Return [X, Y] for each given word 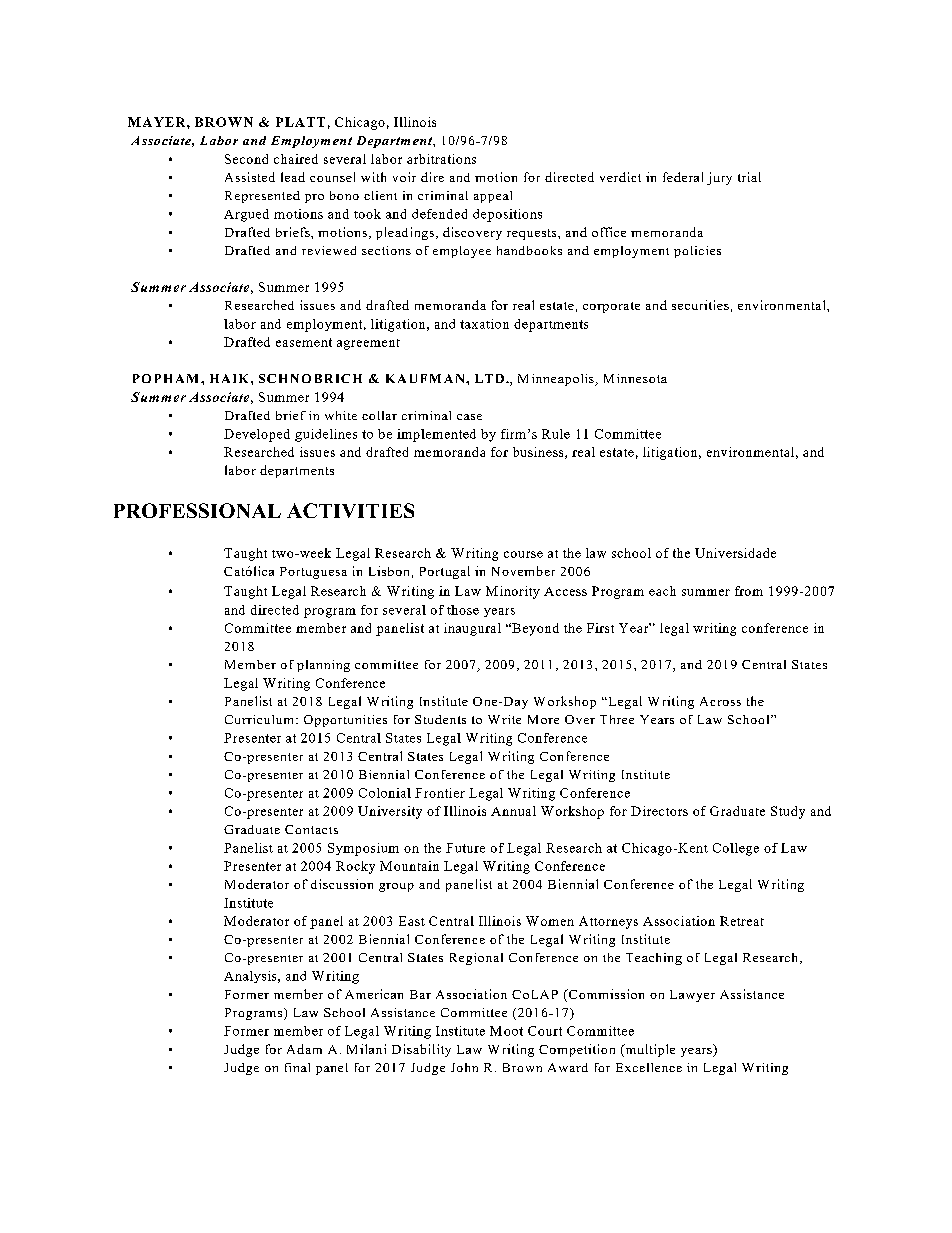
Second [246, 159]
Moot [506, 1031]
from [749, 591]
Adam [304, 1049]
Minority [513, 592]
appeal [493, 197]
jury [719, 178]
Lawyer [692, 996]
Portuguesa [313, 573]
